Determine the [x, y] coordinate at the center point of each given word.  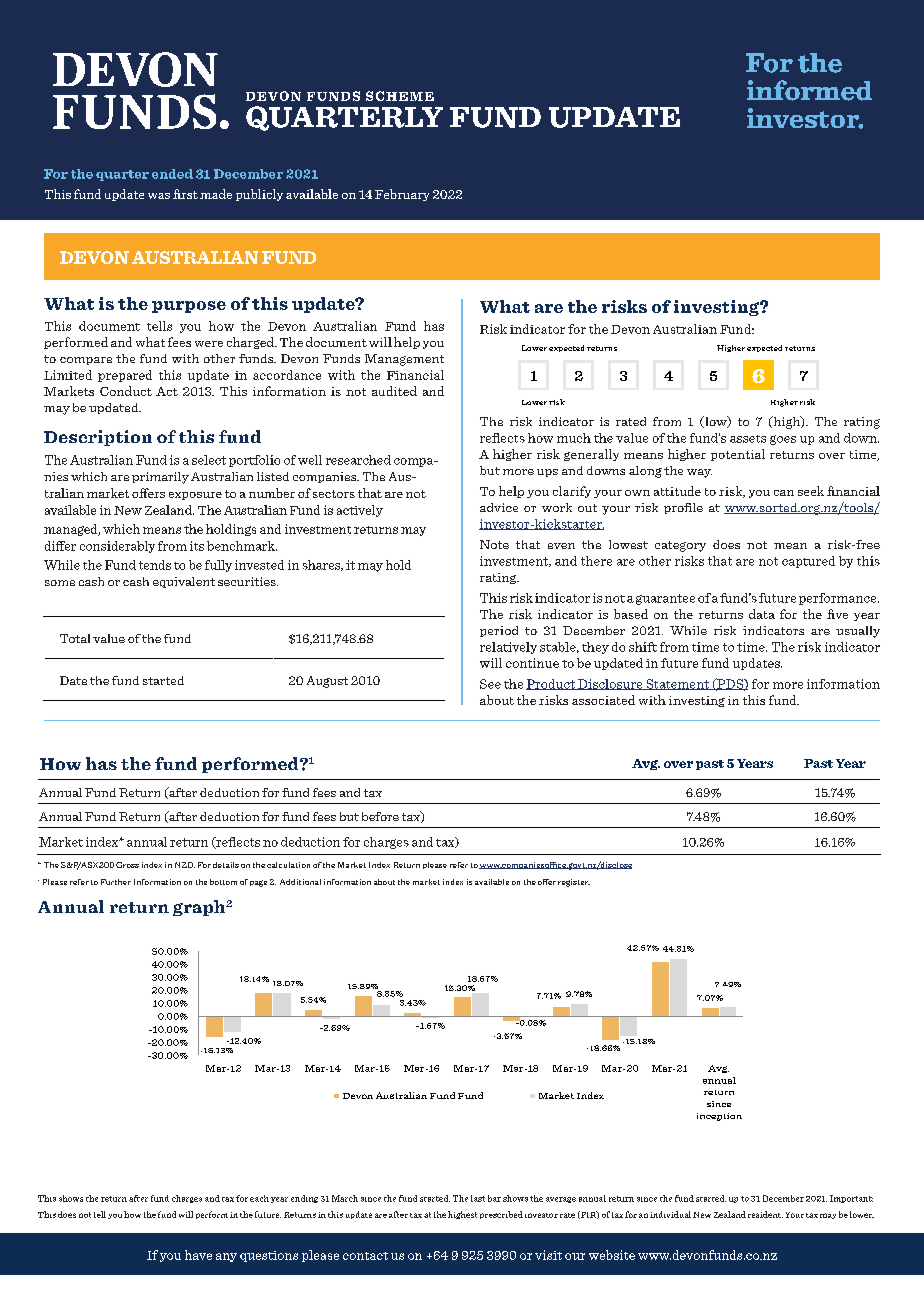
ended [172, 174]
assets [748, 439]
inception [719, 1117]
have [198, 1255]
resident [765, 1214]
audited [394, 391]
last [478, 1198]
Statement [677, 684]
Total [75, 638]
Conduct [126, 391]
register [574, 883]
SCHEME [400, 96]
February [402, 195]
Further [116, 882]
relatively [508, 648]
